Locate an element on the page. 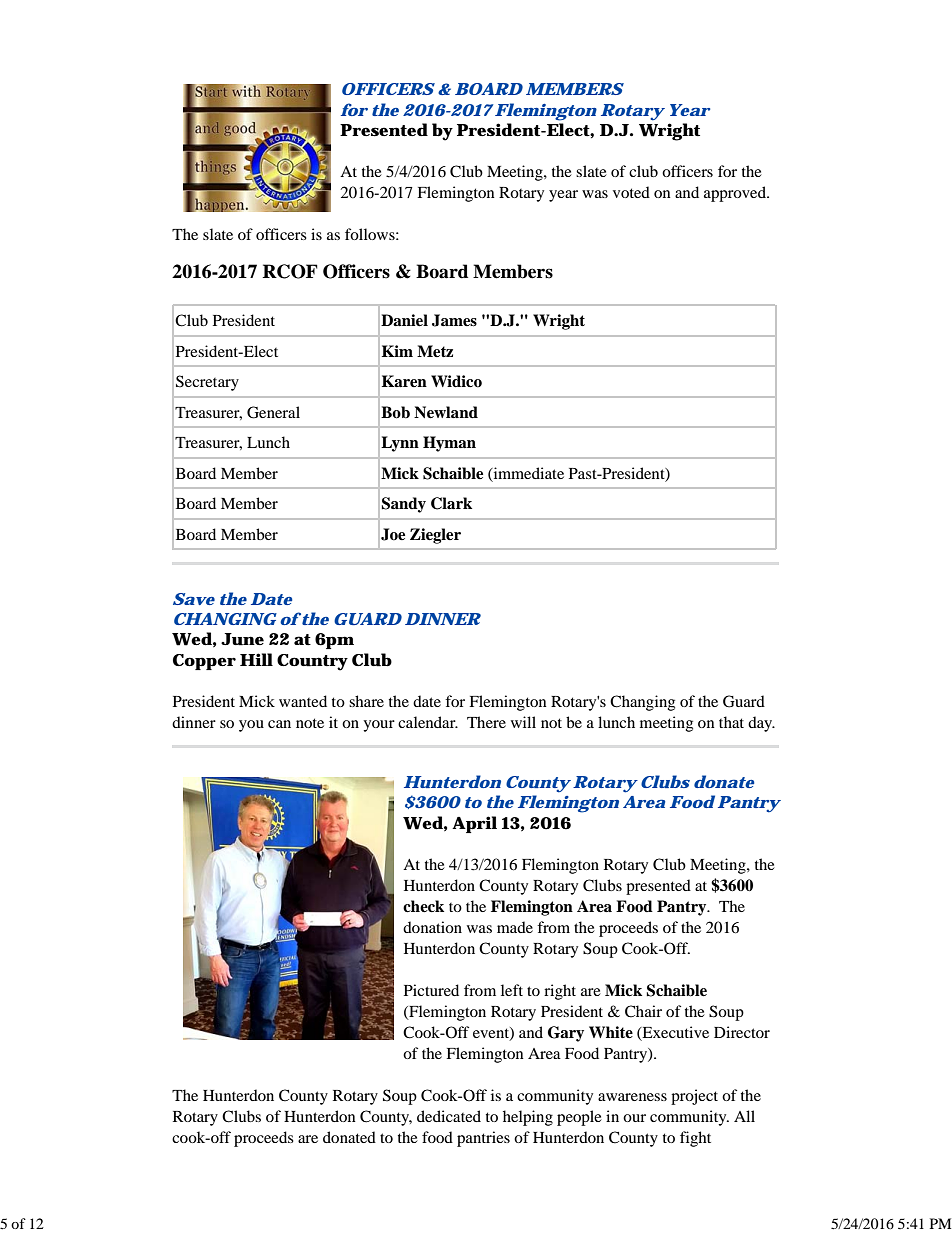 Image resolution: width=952 pixels, height=1233 pixels. Secretary is located at coordinates (207, 383).
